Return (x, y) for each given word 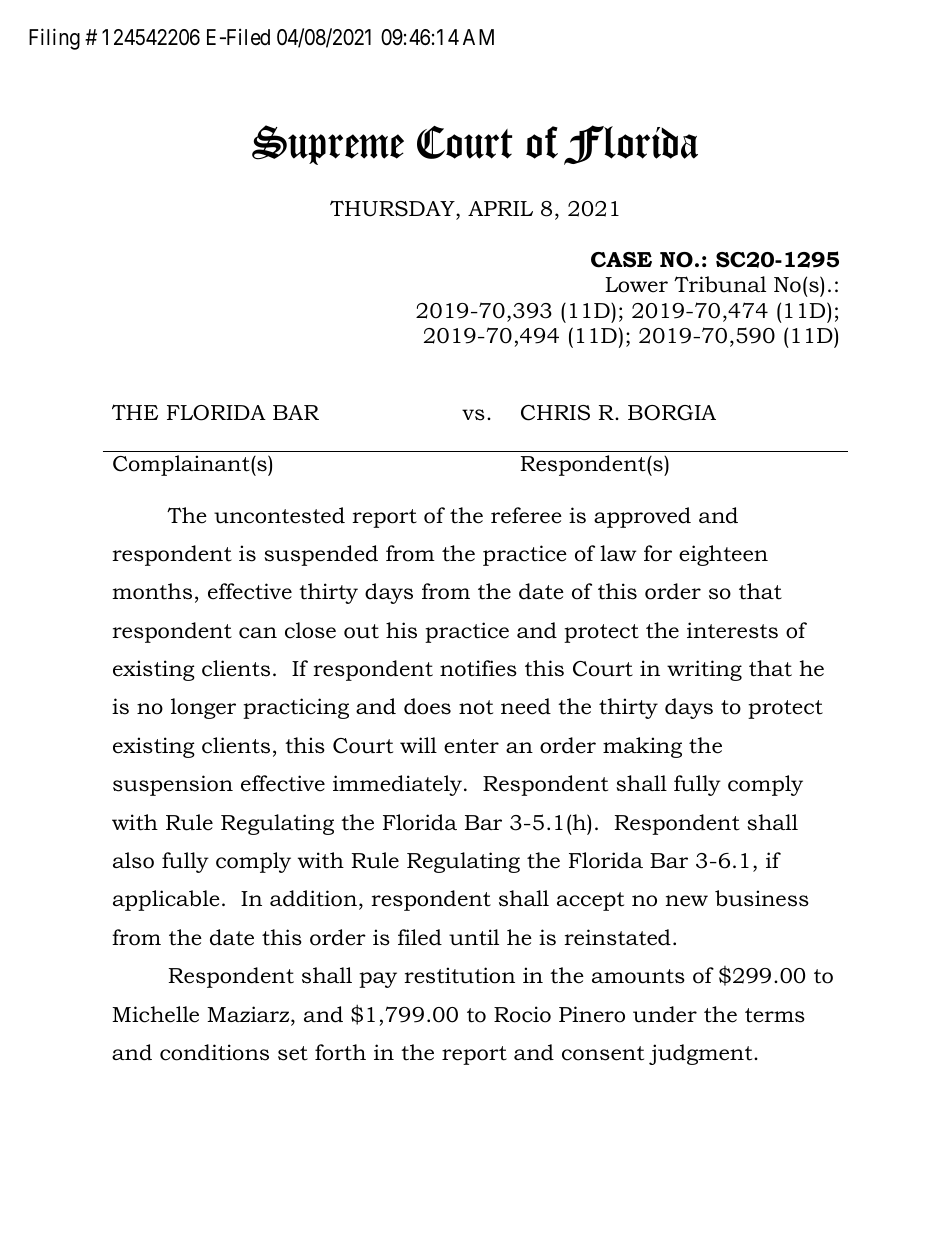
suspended (321, 555)
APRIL (500, 208)
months (152, 591)
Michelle (155, 1014)
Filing (54, 39)
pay (378, 980)
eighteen (723, 555)
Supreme (328, 145)
